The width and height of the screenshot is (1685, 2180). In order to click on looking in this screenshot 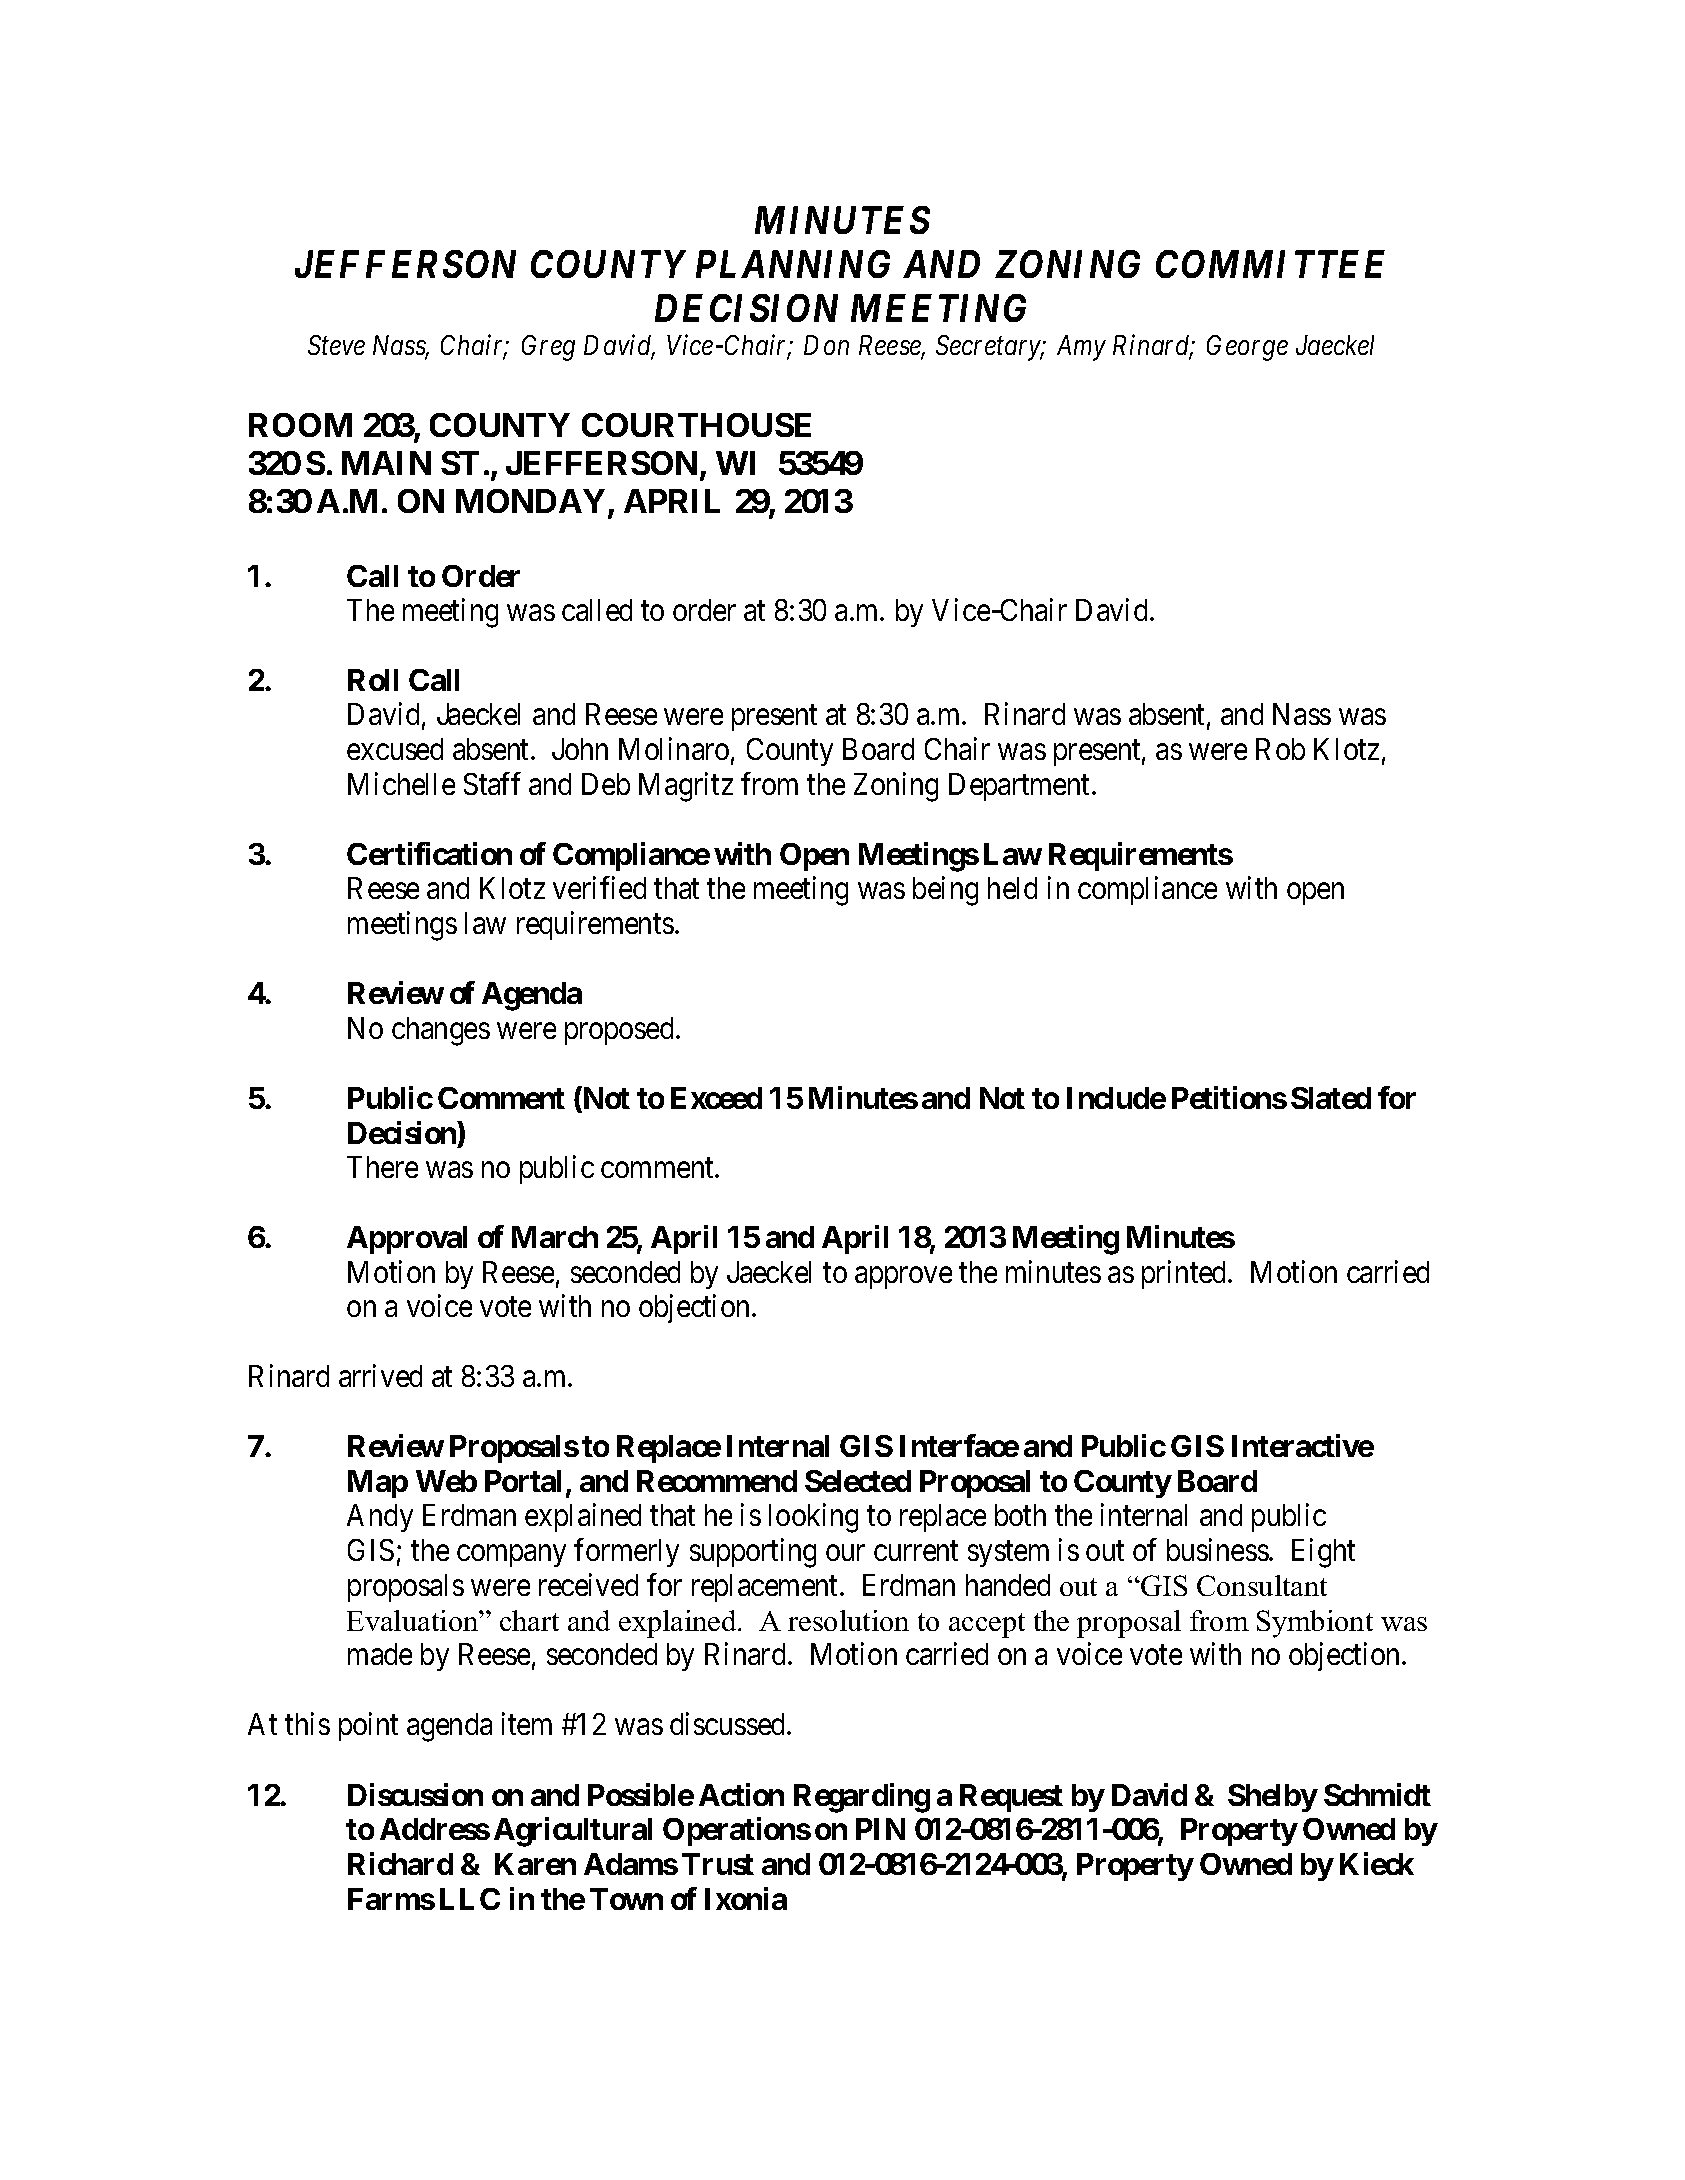, I will do `click(813, 1518)`.
